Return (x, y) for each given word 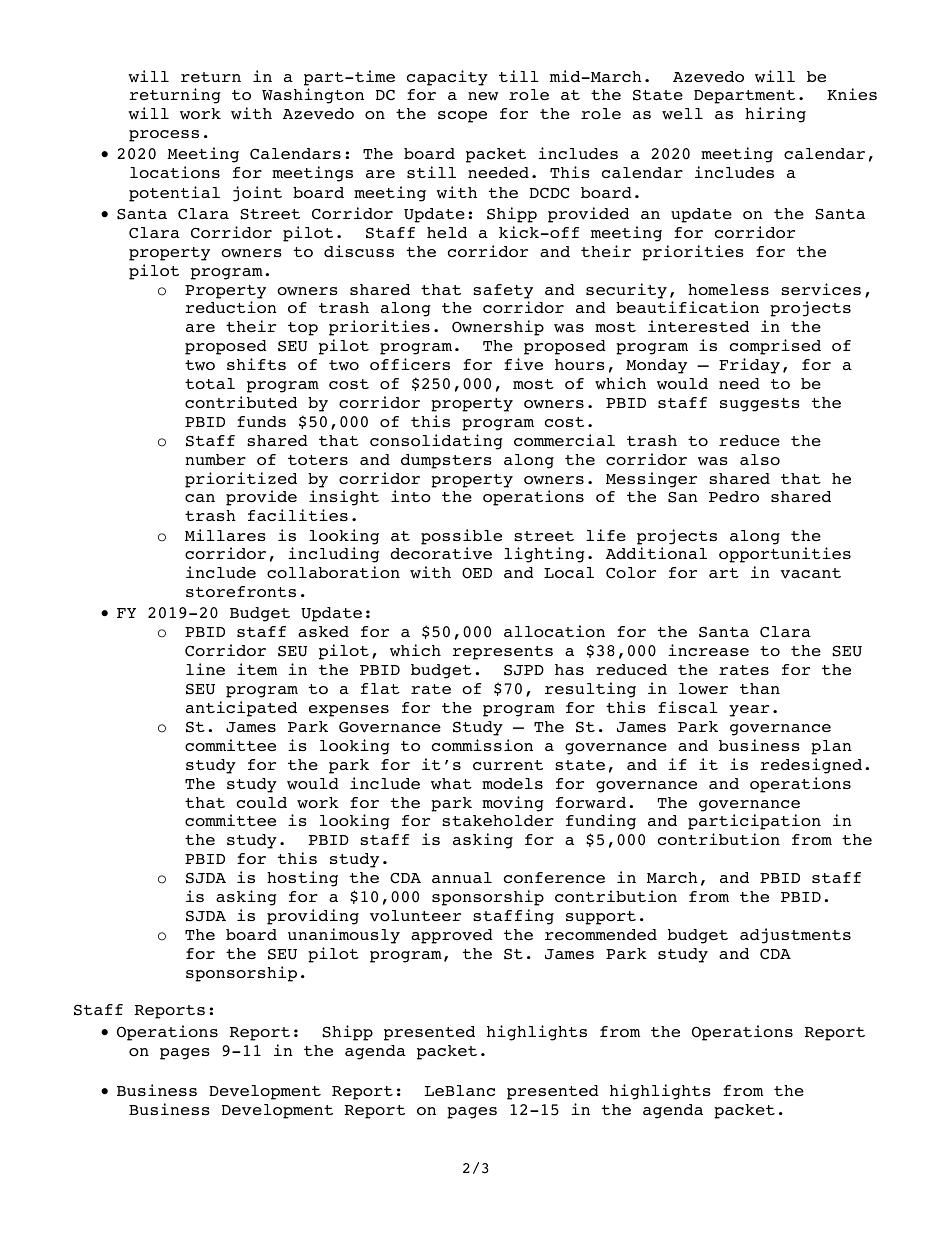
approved (452, 936)
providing (313, 917)
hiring (775, 115)
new (483, 96)
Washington (313, 96)
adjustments (795, 936)
